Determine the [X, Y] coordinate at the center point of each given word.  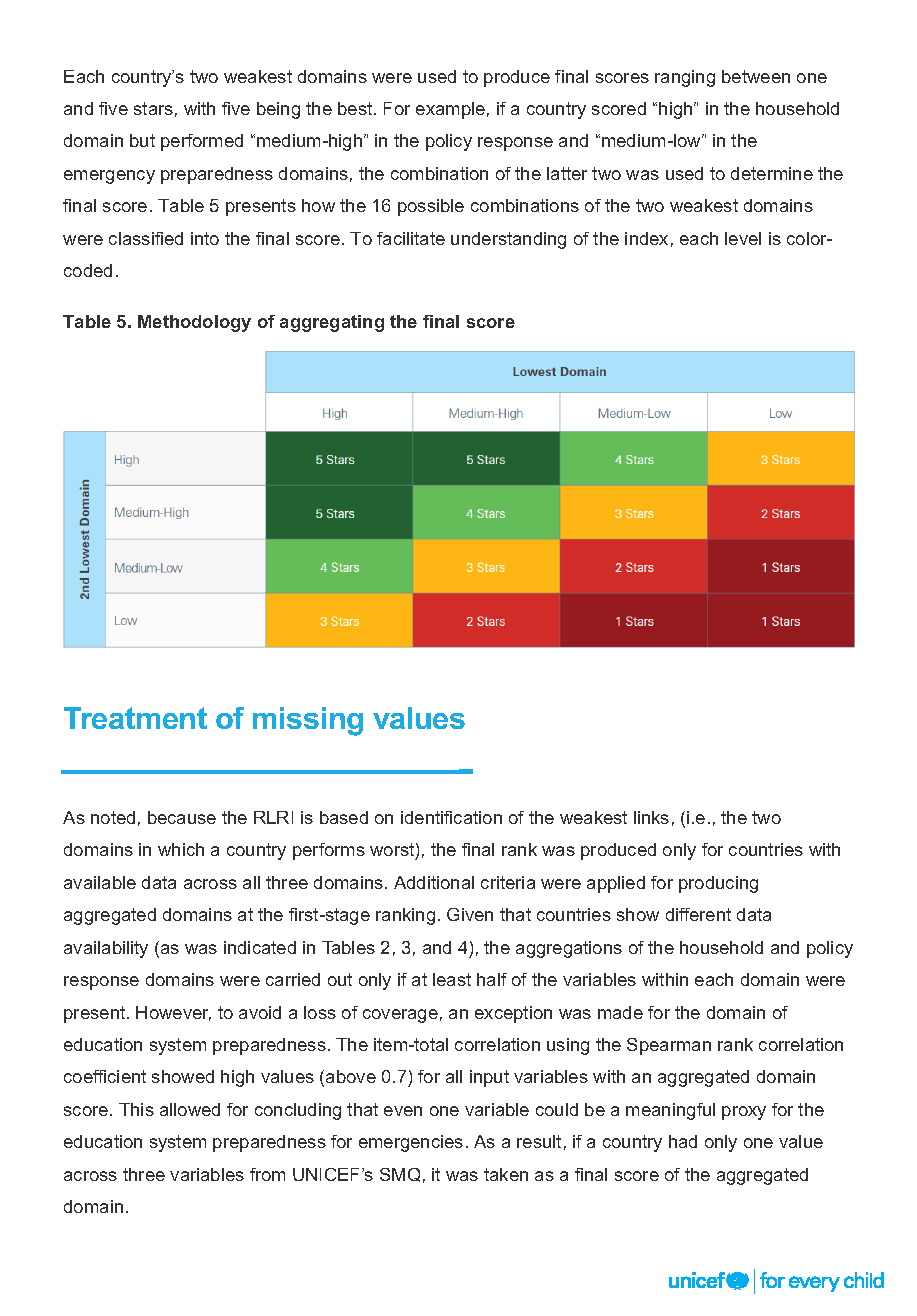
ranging [685, 78]
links [651, 817]
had [683, 1141]
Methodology [194, 323]
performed [202, 142]
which [181, 849]
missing [308, 721]
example [450, 110]
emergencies [411, 1143]
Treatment [135, 718]
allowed [190, 1109]
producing [718, 884]
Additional [434, 882]
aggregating [332, 323]
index [646, 238]
